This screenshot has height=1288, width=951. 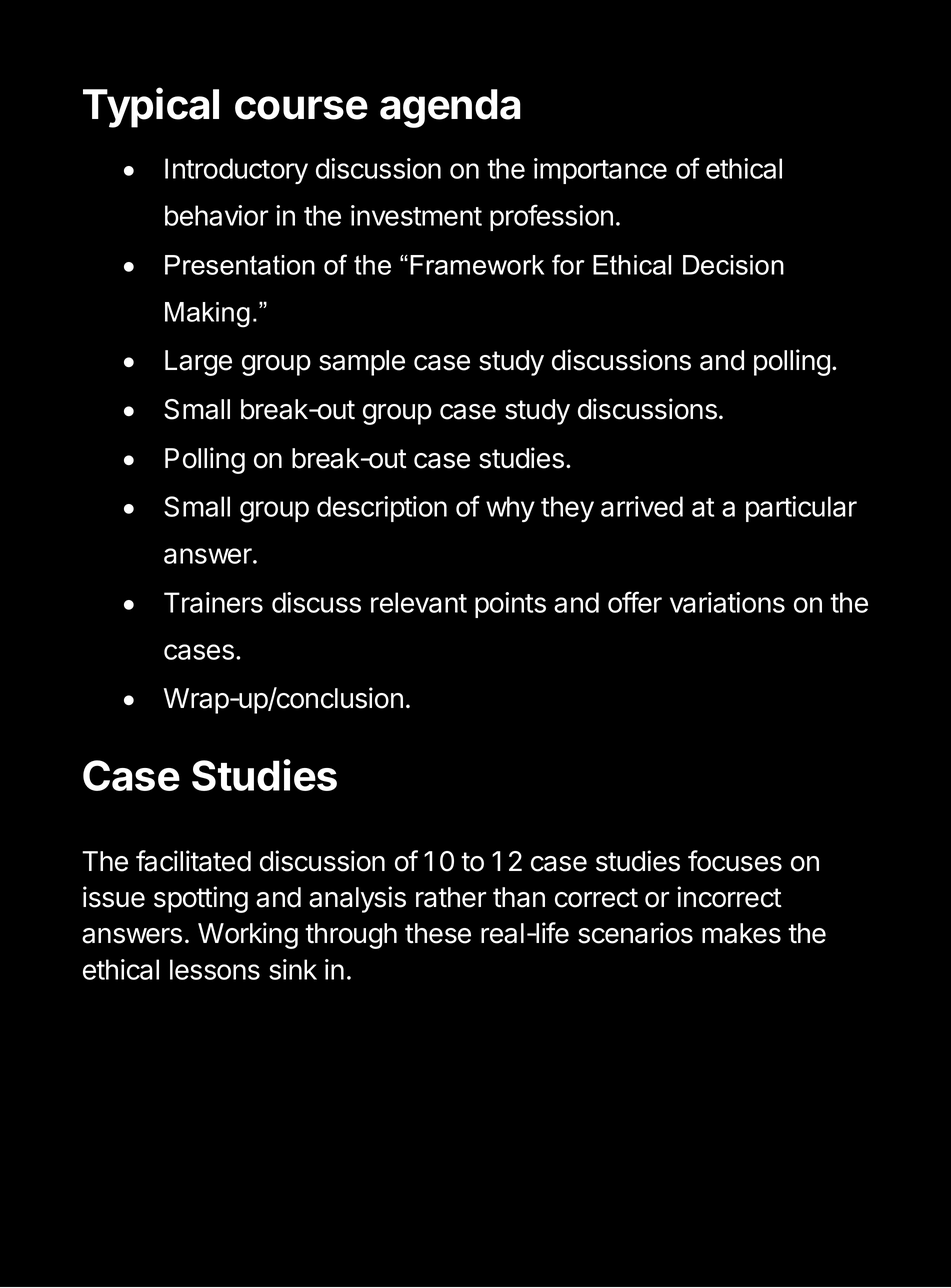 I want to click on arrived, so click(x=642, y=506).
